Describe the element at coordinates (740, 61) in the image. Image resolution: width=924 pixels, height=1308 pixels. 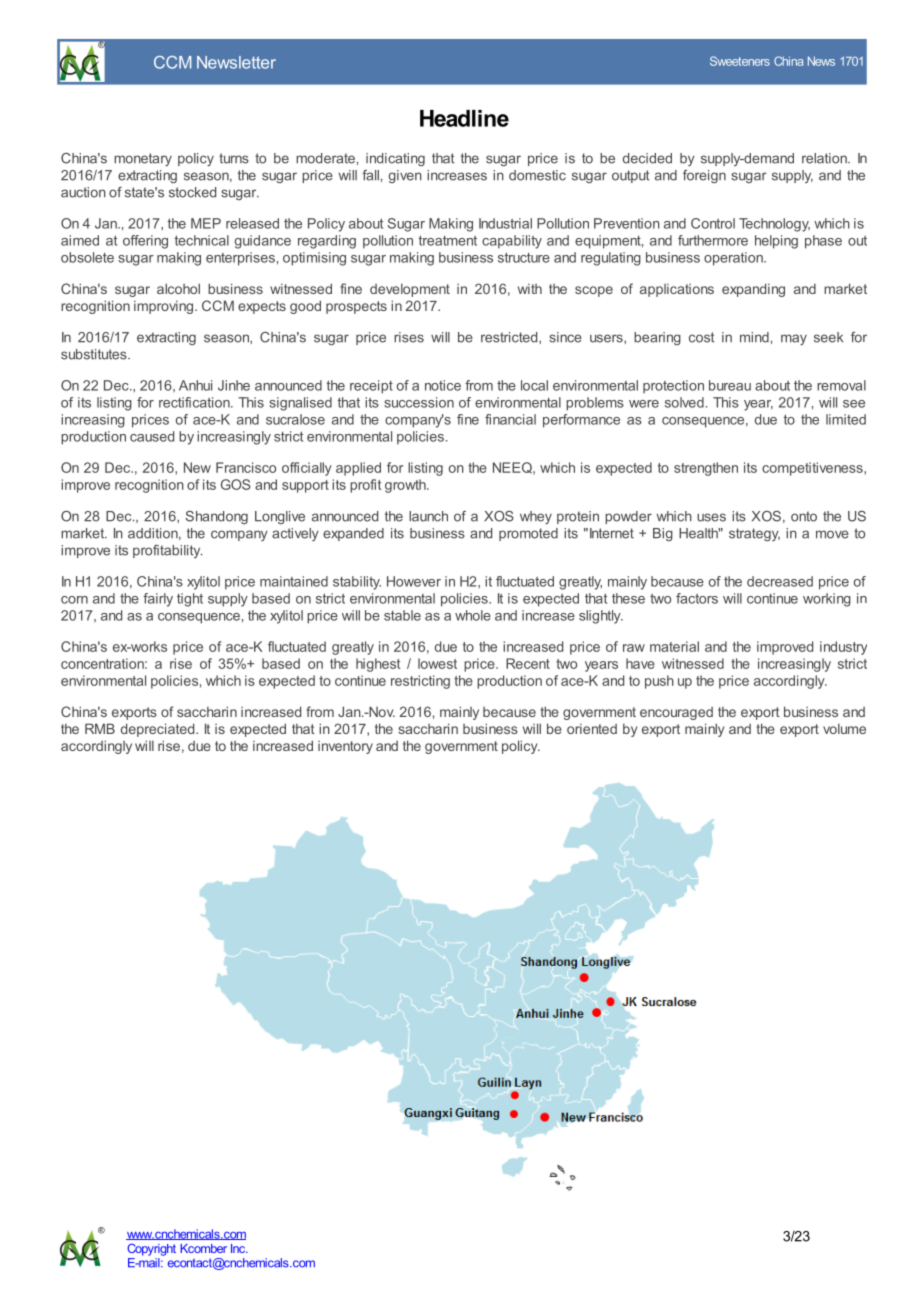
I see `Sweeteners` at that location.
